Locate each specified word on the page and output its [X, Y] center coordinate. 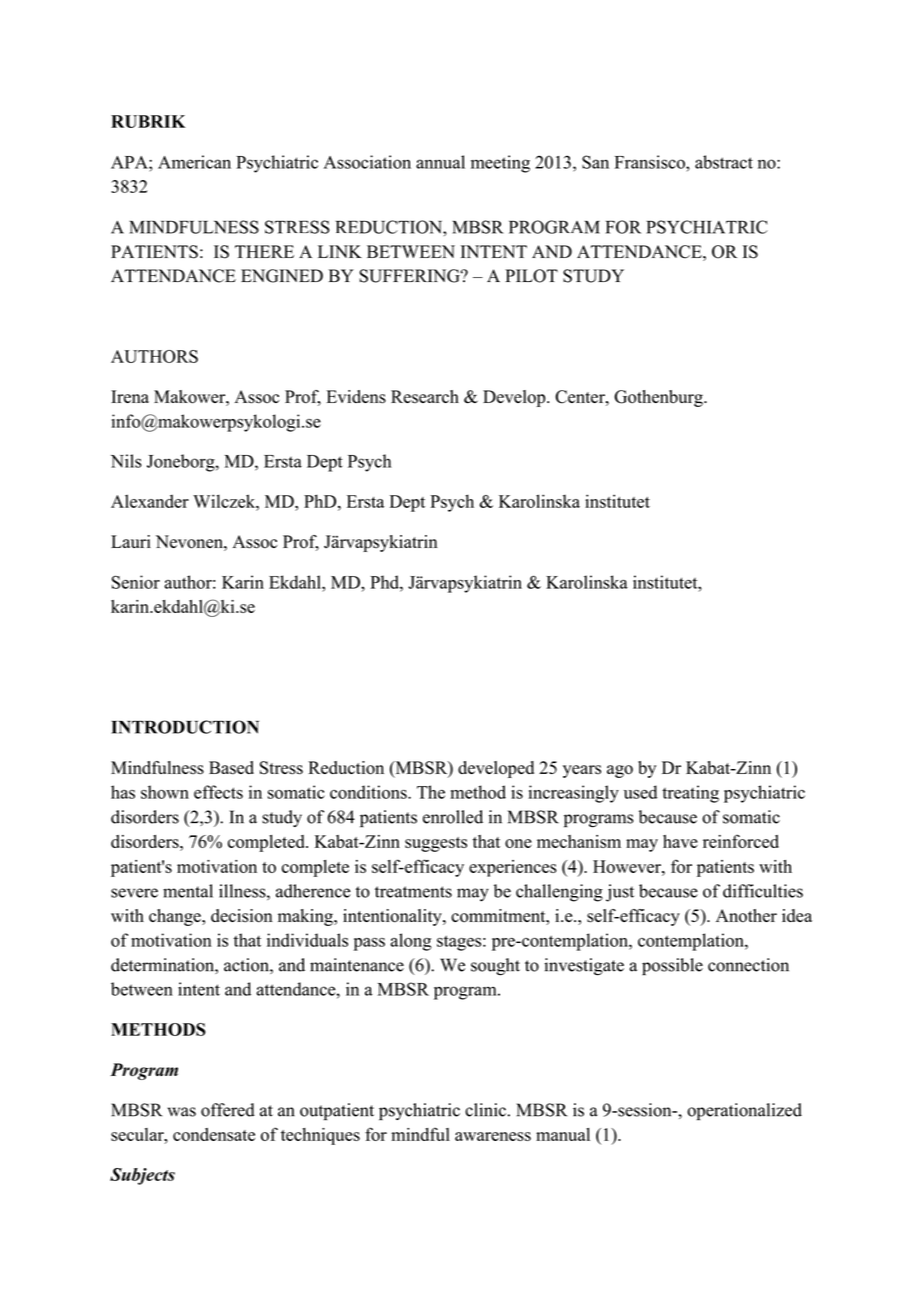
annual [440, 162]
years [582, 771]
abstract [724, 162]
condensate [214, 1134]
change [176, 917]
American [194, 162]
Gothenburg [659, 398]
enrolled [453, 817]
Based [231, 768]
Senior [136, 582]
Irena [130, 396]
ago [620, 771]
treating [690, 794]
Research [425, 397]
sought [495, 967]
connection [748, 965]
